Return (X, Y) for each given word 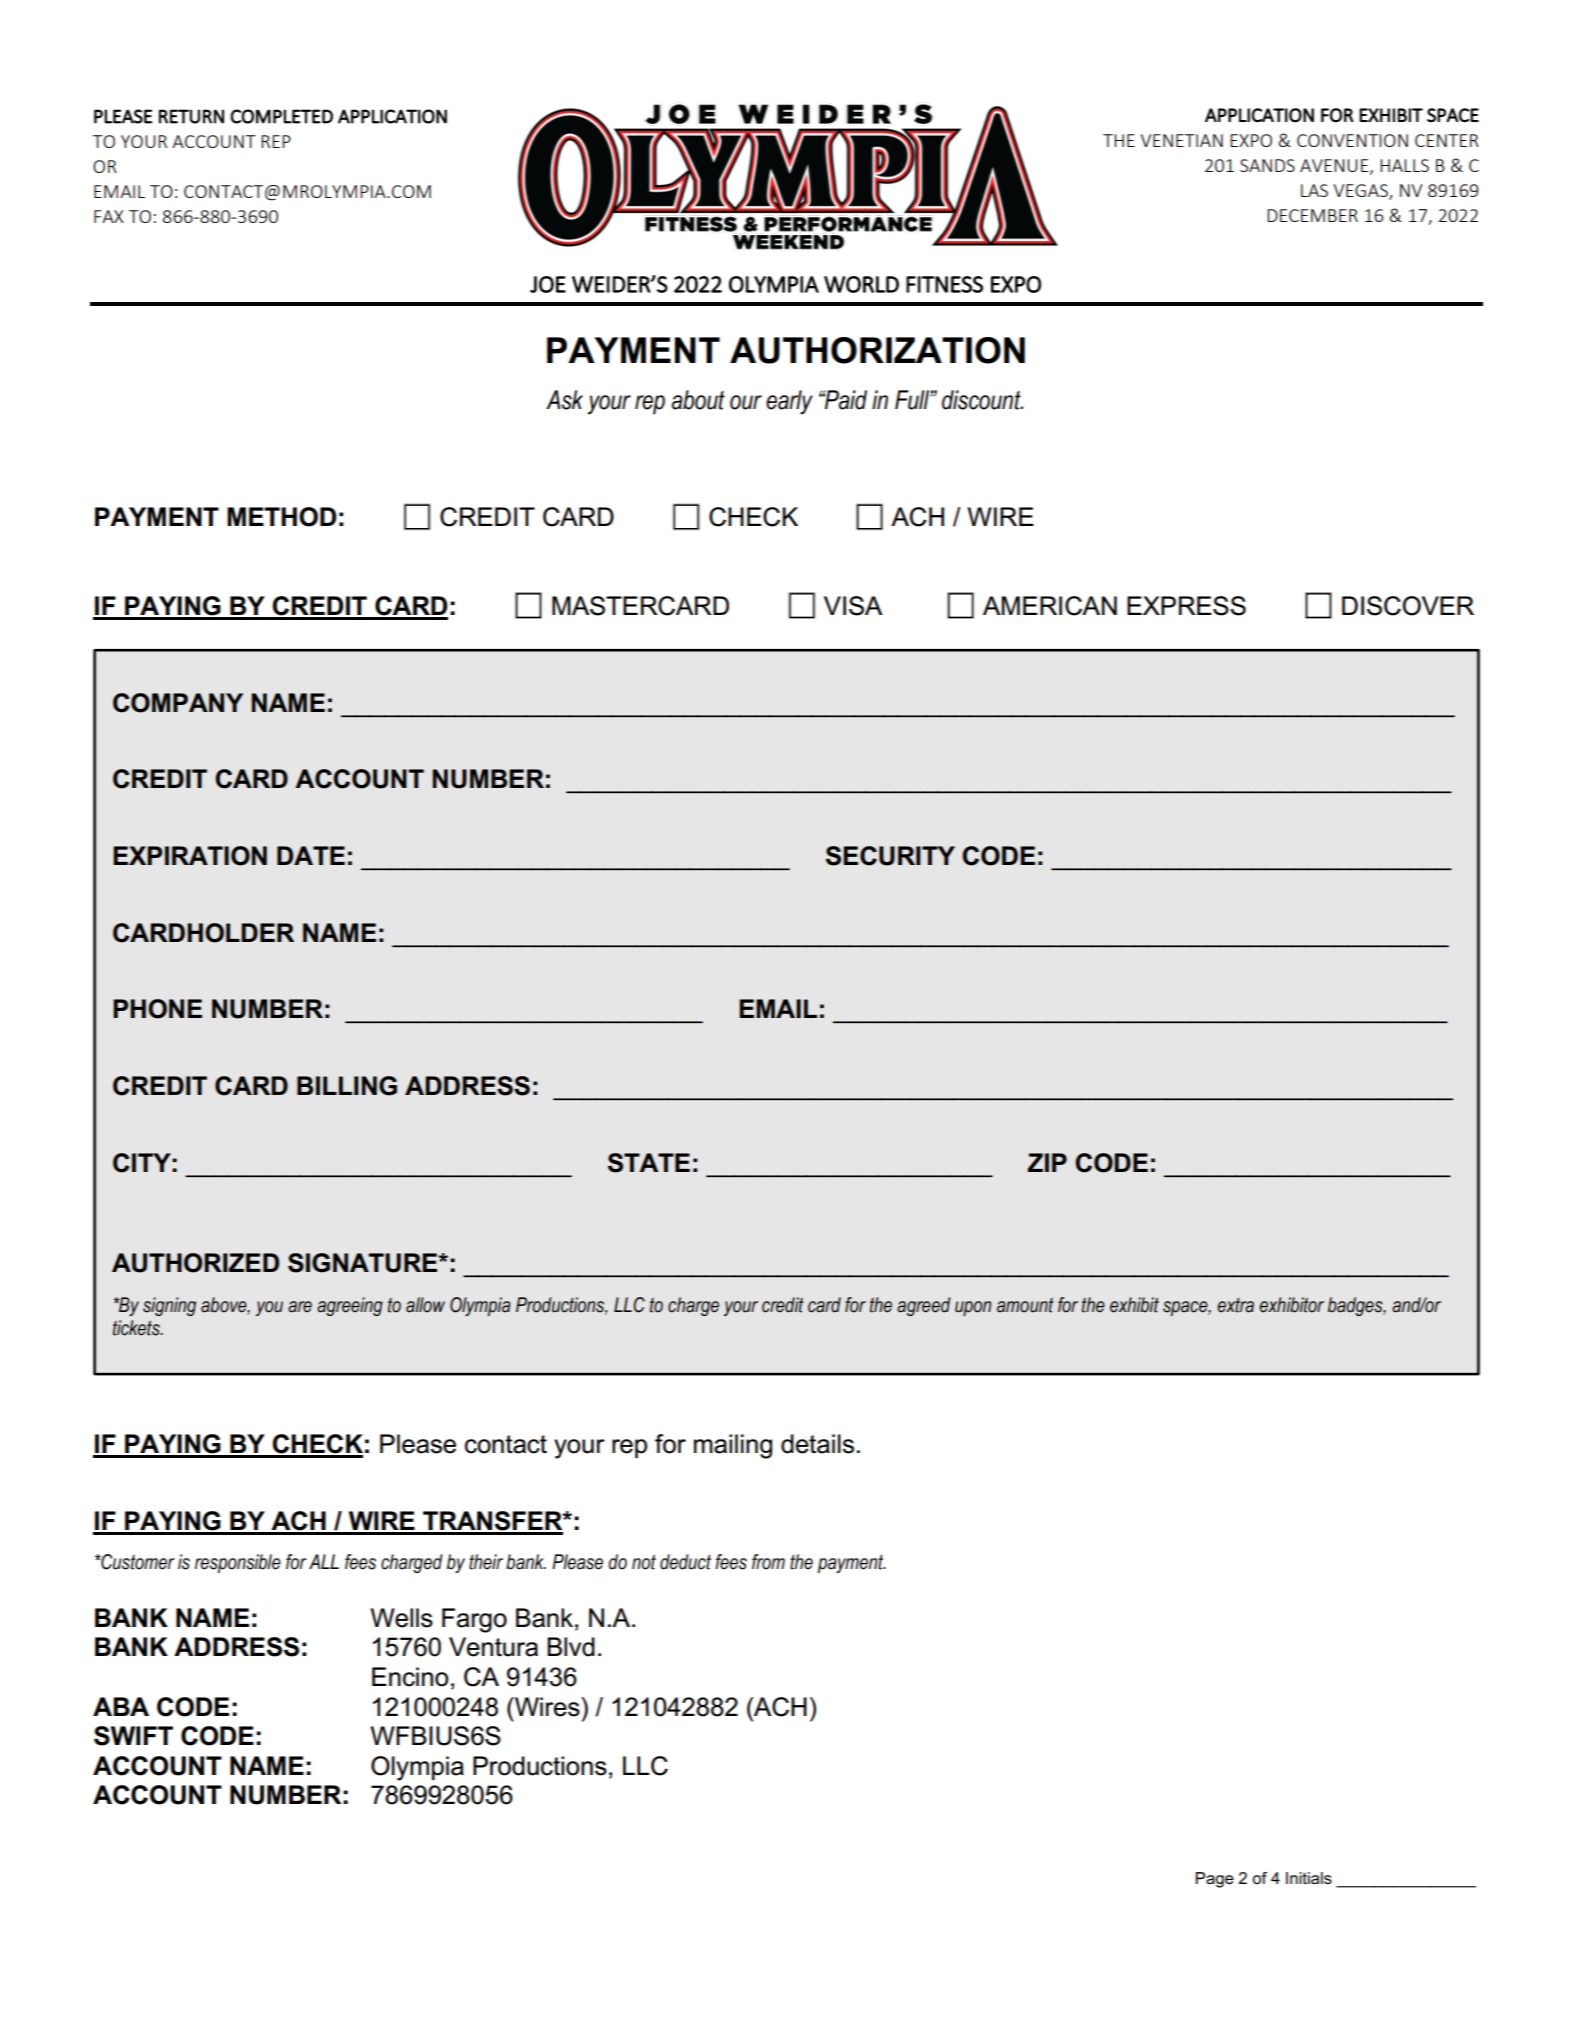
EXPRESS (1186, 606)
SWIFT (133, 1736)
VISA (853, 606)
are (300, 1307)
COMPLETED (282, 116)
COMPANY (178, 703)
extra (1235, 1305)
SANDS (1267, 165)
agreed (923, 1306)
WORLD (861, 284)
